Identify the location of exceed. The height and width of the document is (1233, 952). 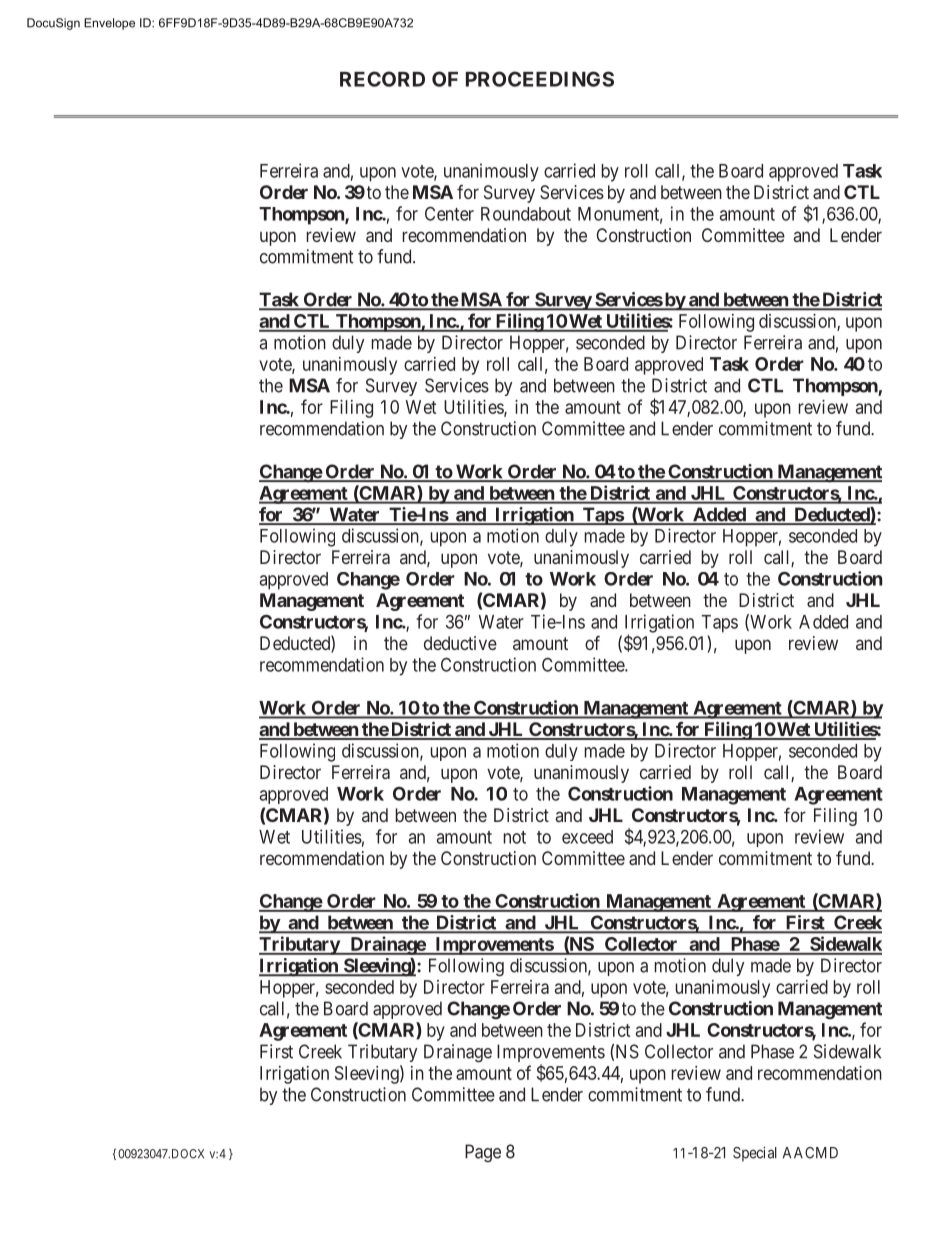
(587, 837).
